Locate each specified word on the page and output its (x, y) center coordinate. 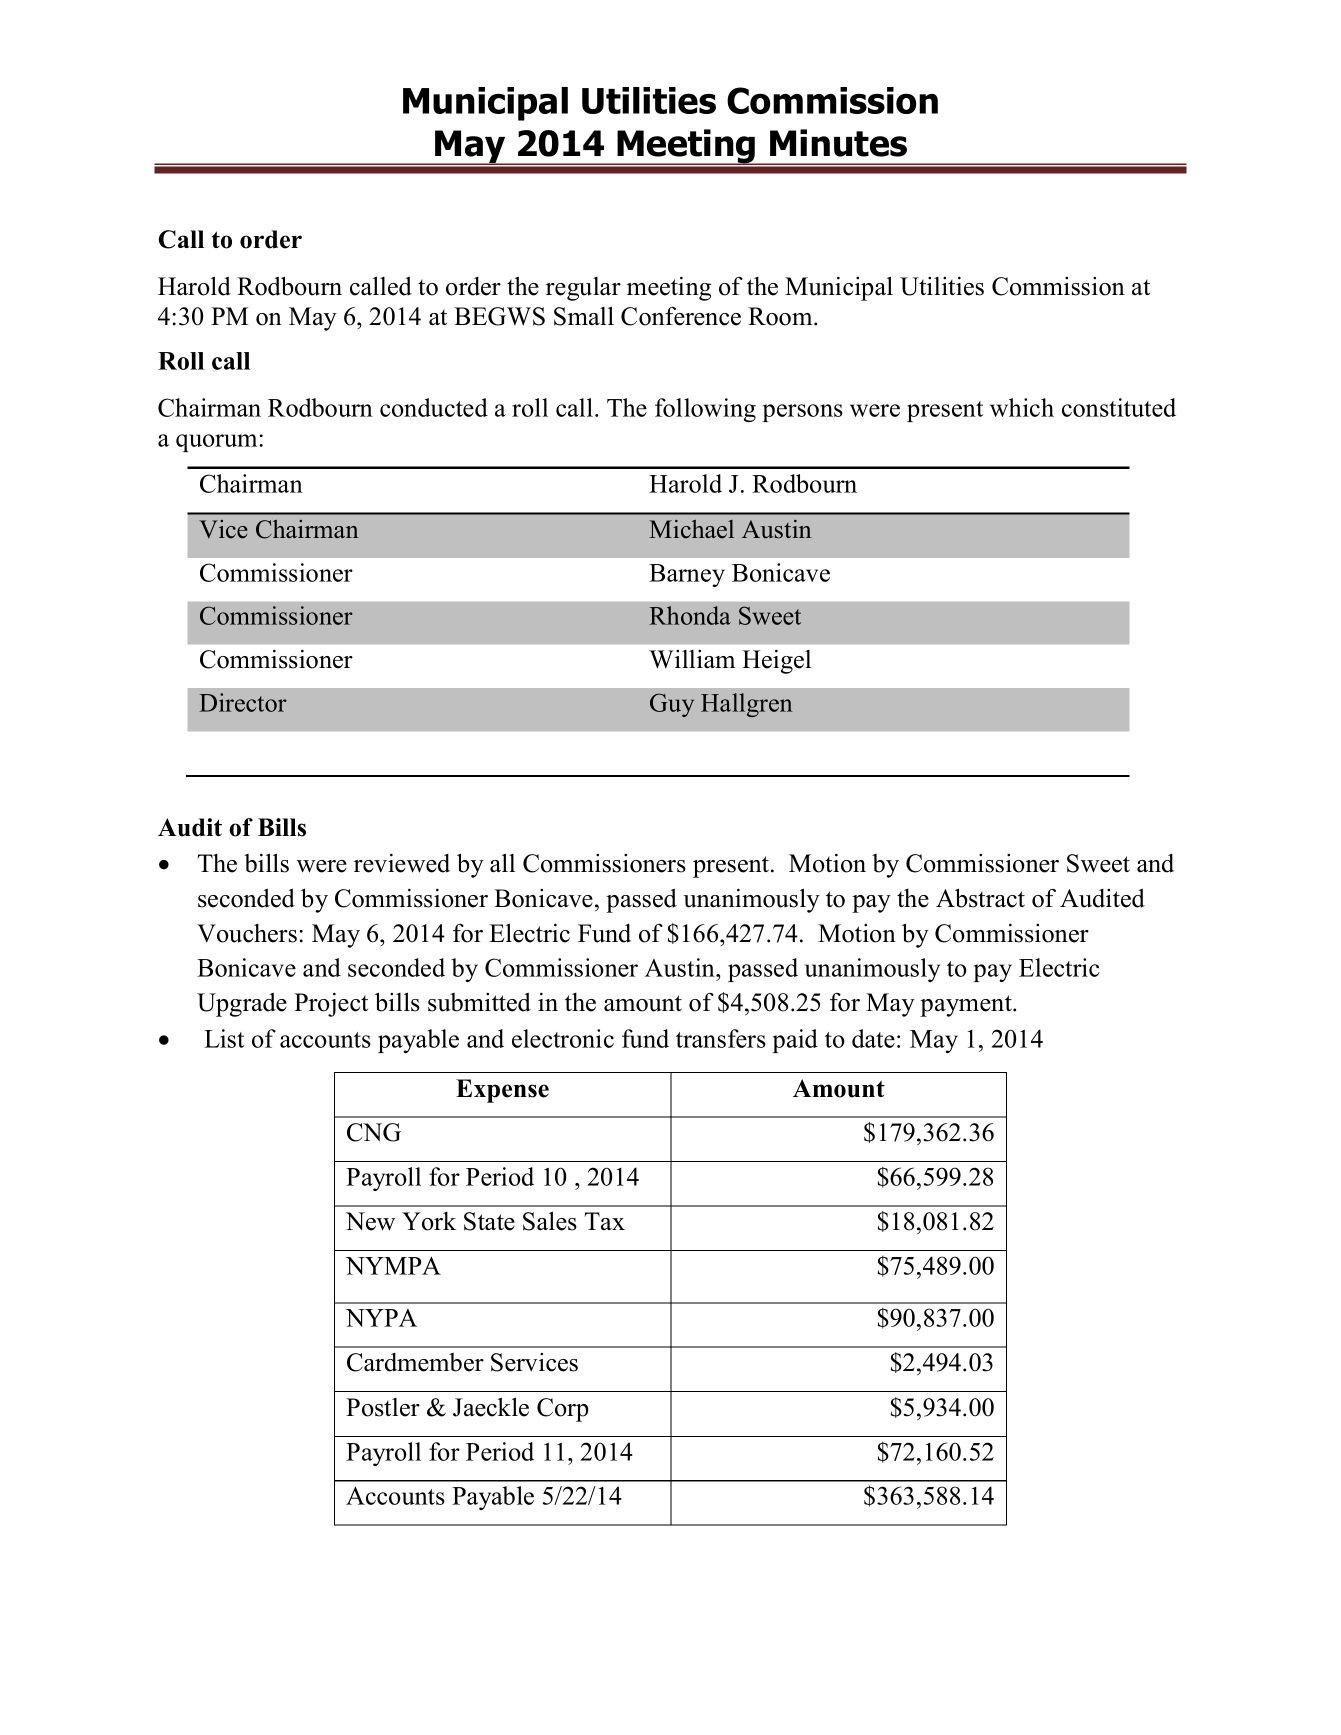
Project (331, 1004)
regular (583, 289)
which (1022, 407)
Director (243, 702)
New (370, 1221)
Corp (563, 1410)
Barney (687, 575)
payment (967, 1006)
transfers (721, 1038)
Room (781, 316)
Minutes (838, 143)
